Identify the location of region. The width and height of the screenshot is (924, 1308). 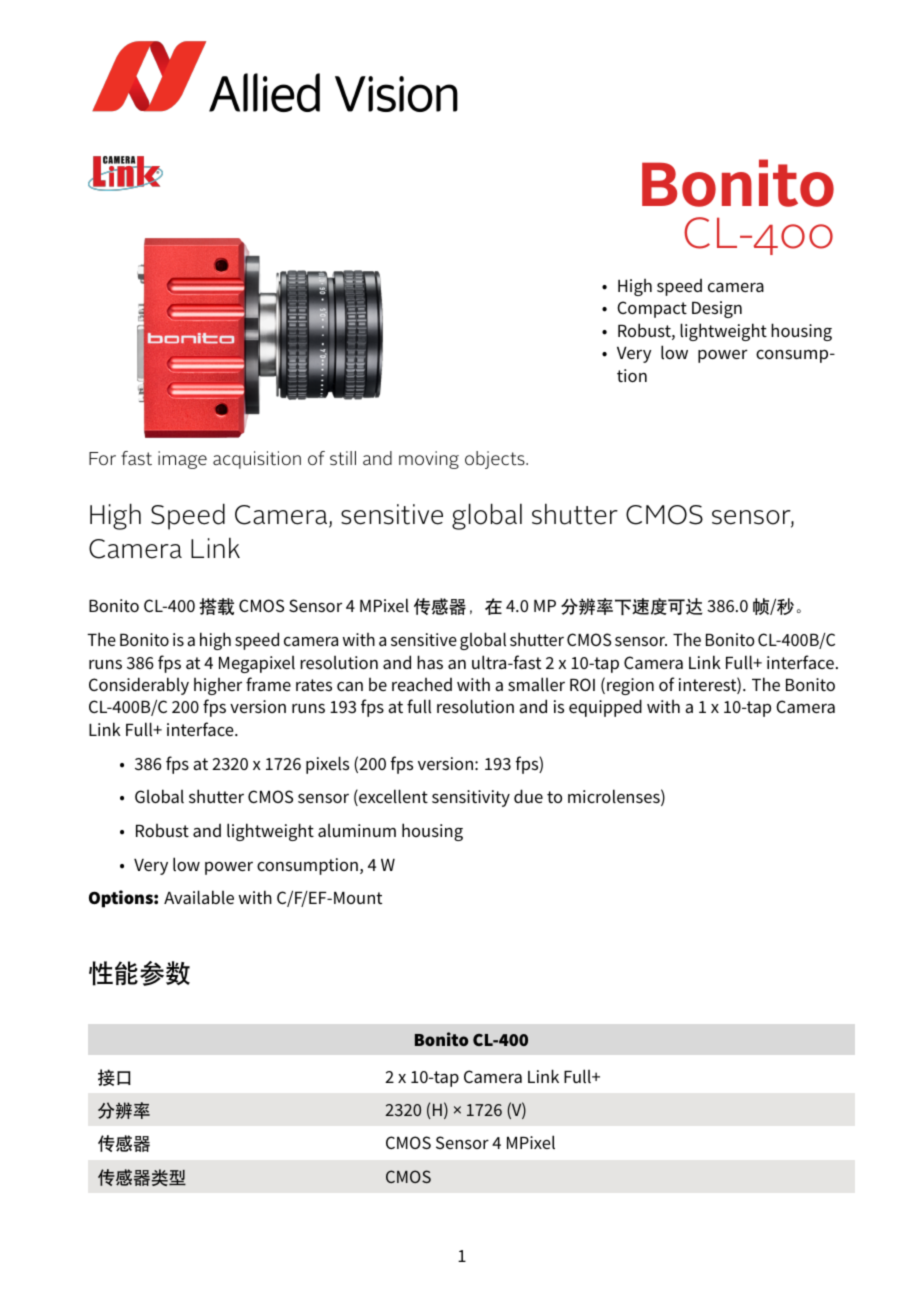
(630, 686).
